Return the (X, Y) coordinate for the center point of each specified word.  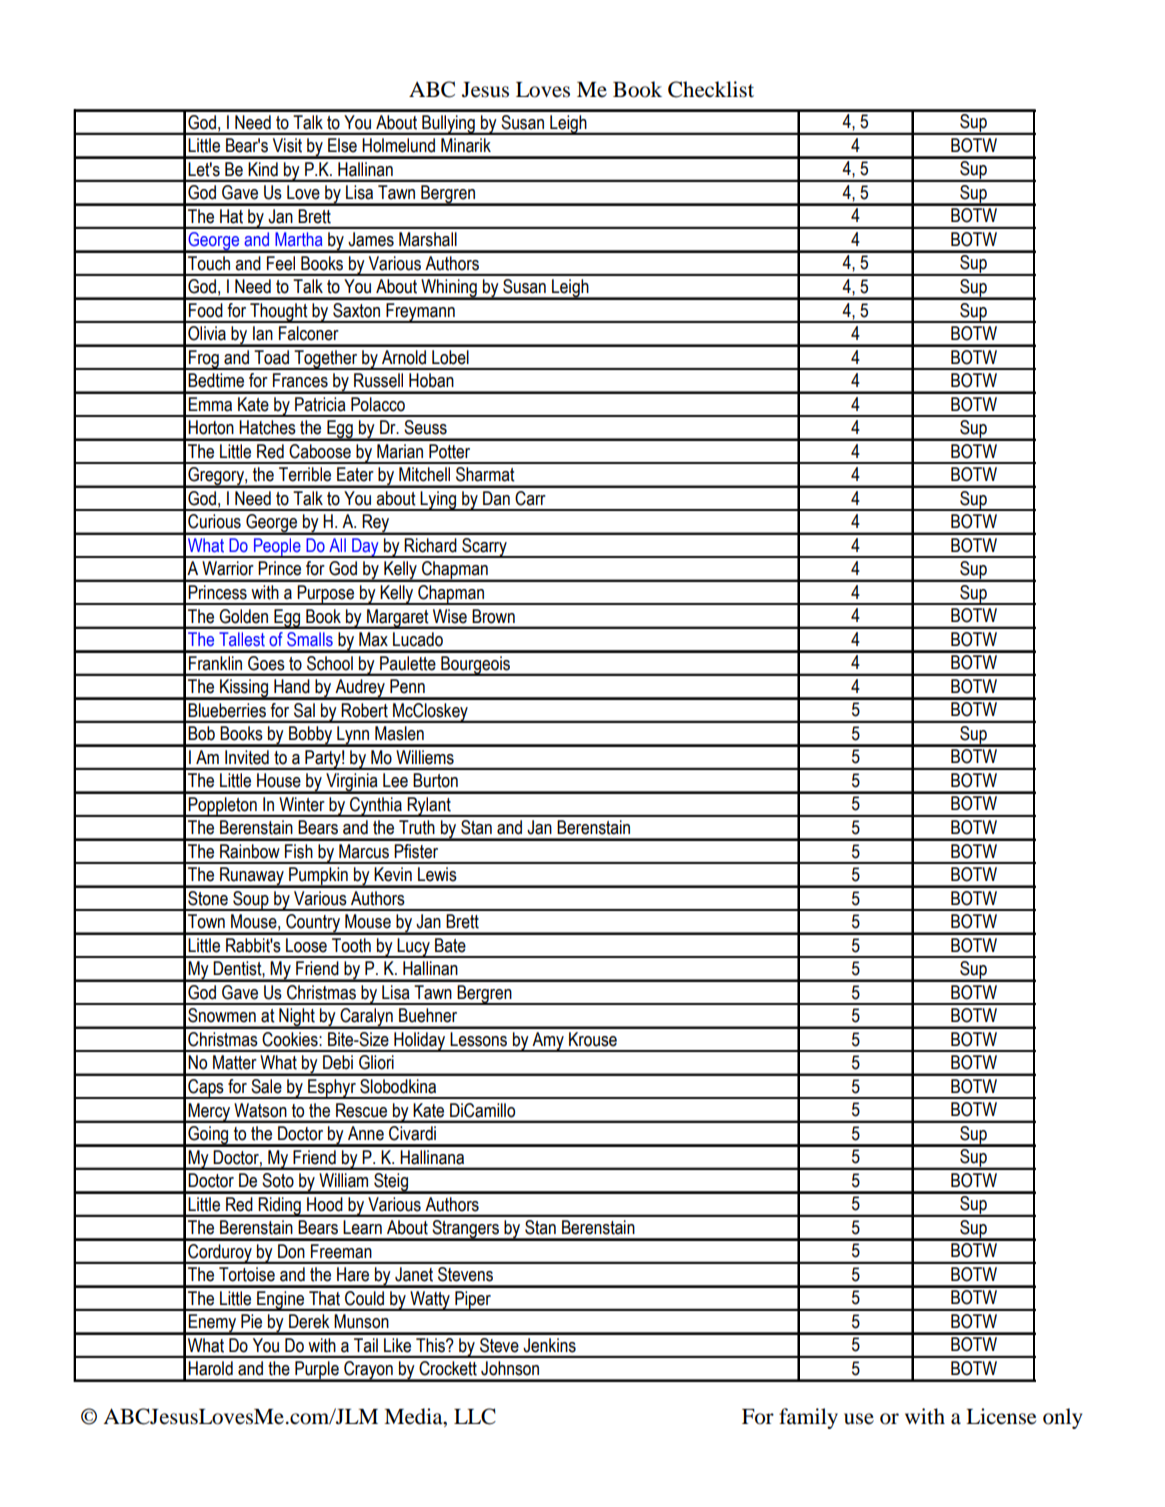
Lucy (414, 948)
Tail (366, 1345)
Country (313, 924)
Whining (449, 289)
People (277, 548)
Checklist (711, 89)
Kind (263, 169)
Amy (548, 1042)
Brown (494, 616)
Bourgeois (475, 666)
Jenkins (549, 1345)
